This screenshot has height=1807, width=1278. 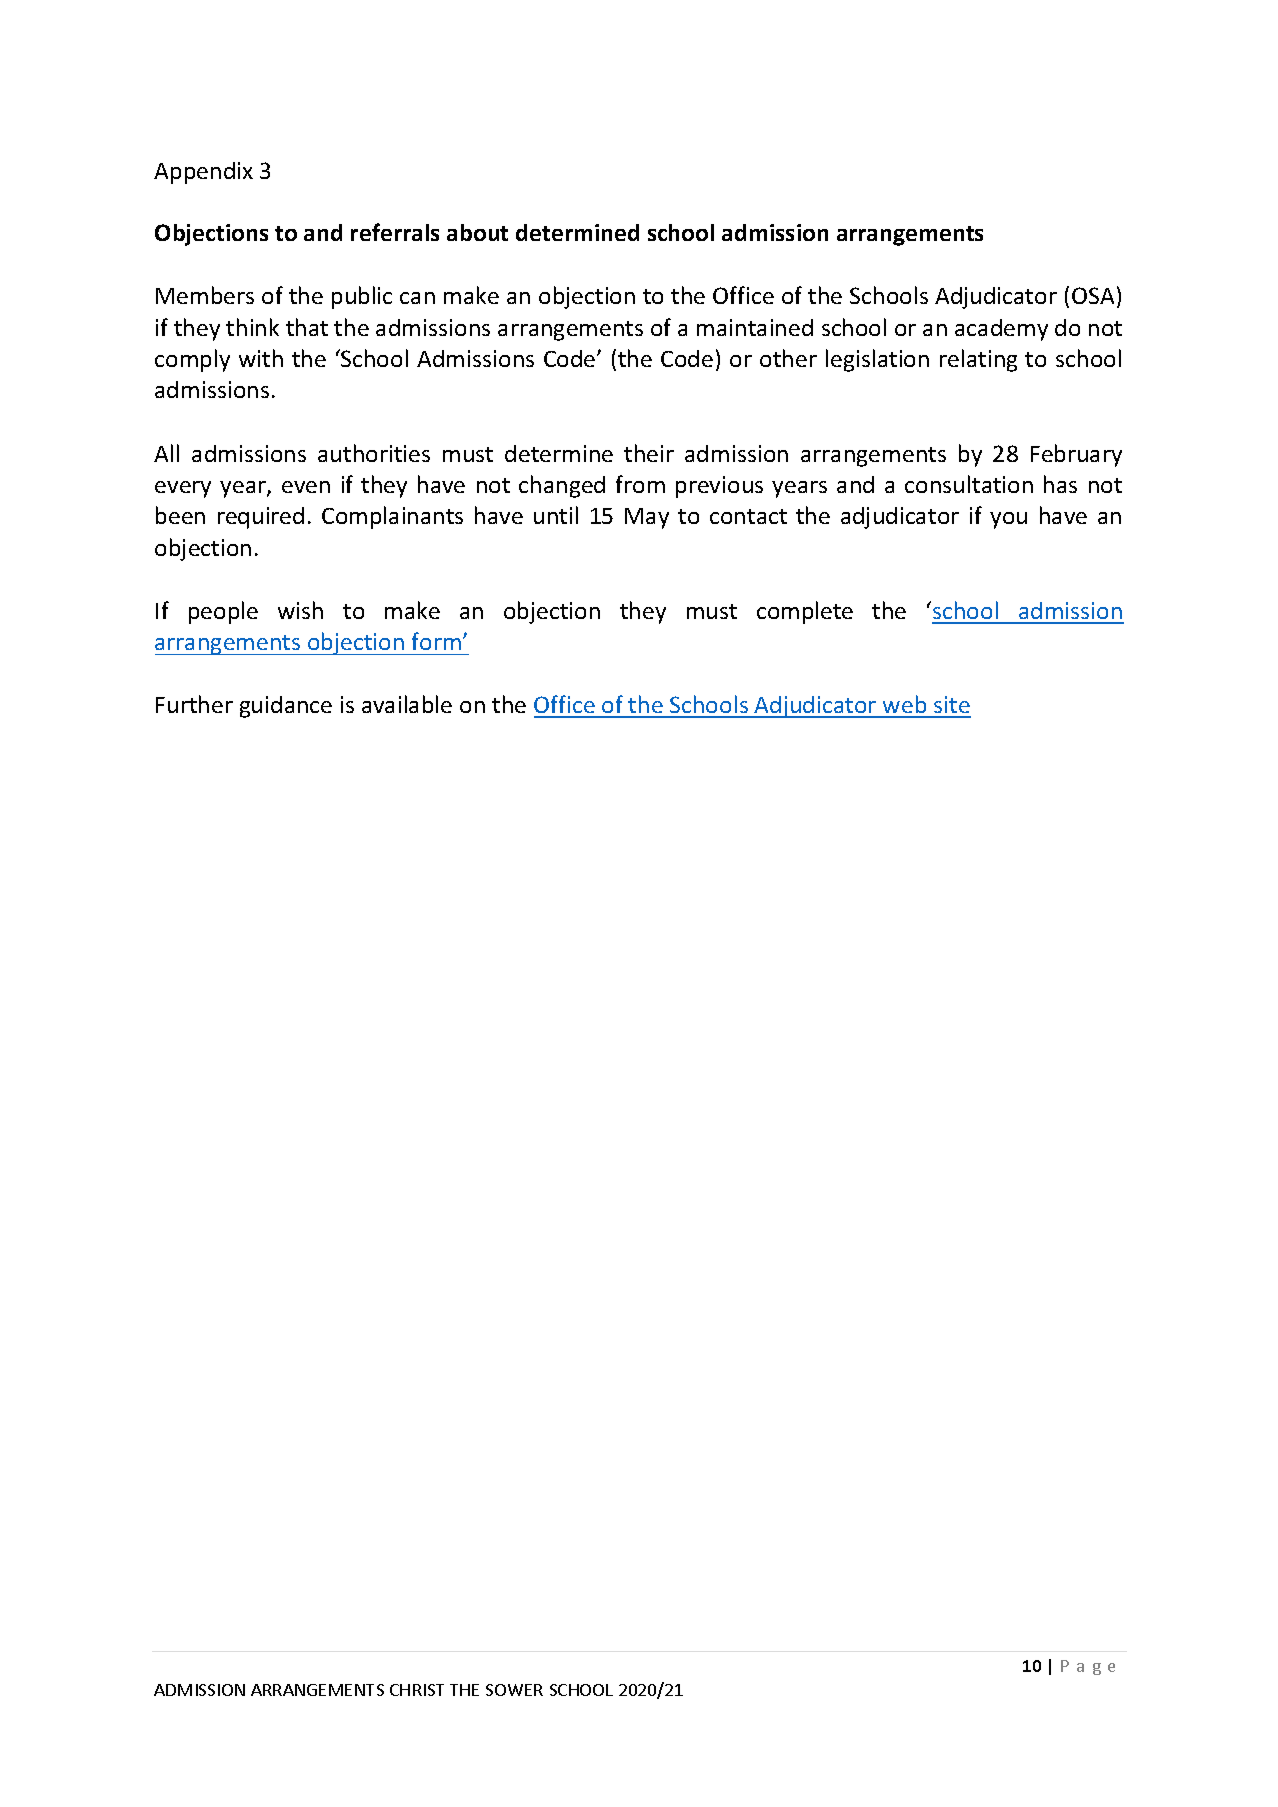 What do you see at coordinates (514, 1690) in the screenshot?
I see `SOWER` at bounding box center [514, 1690].
